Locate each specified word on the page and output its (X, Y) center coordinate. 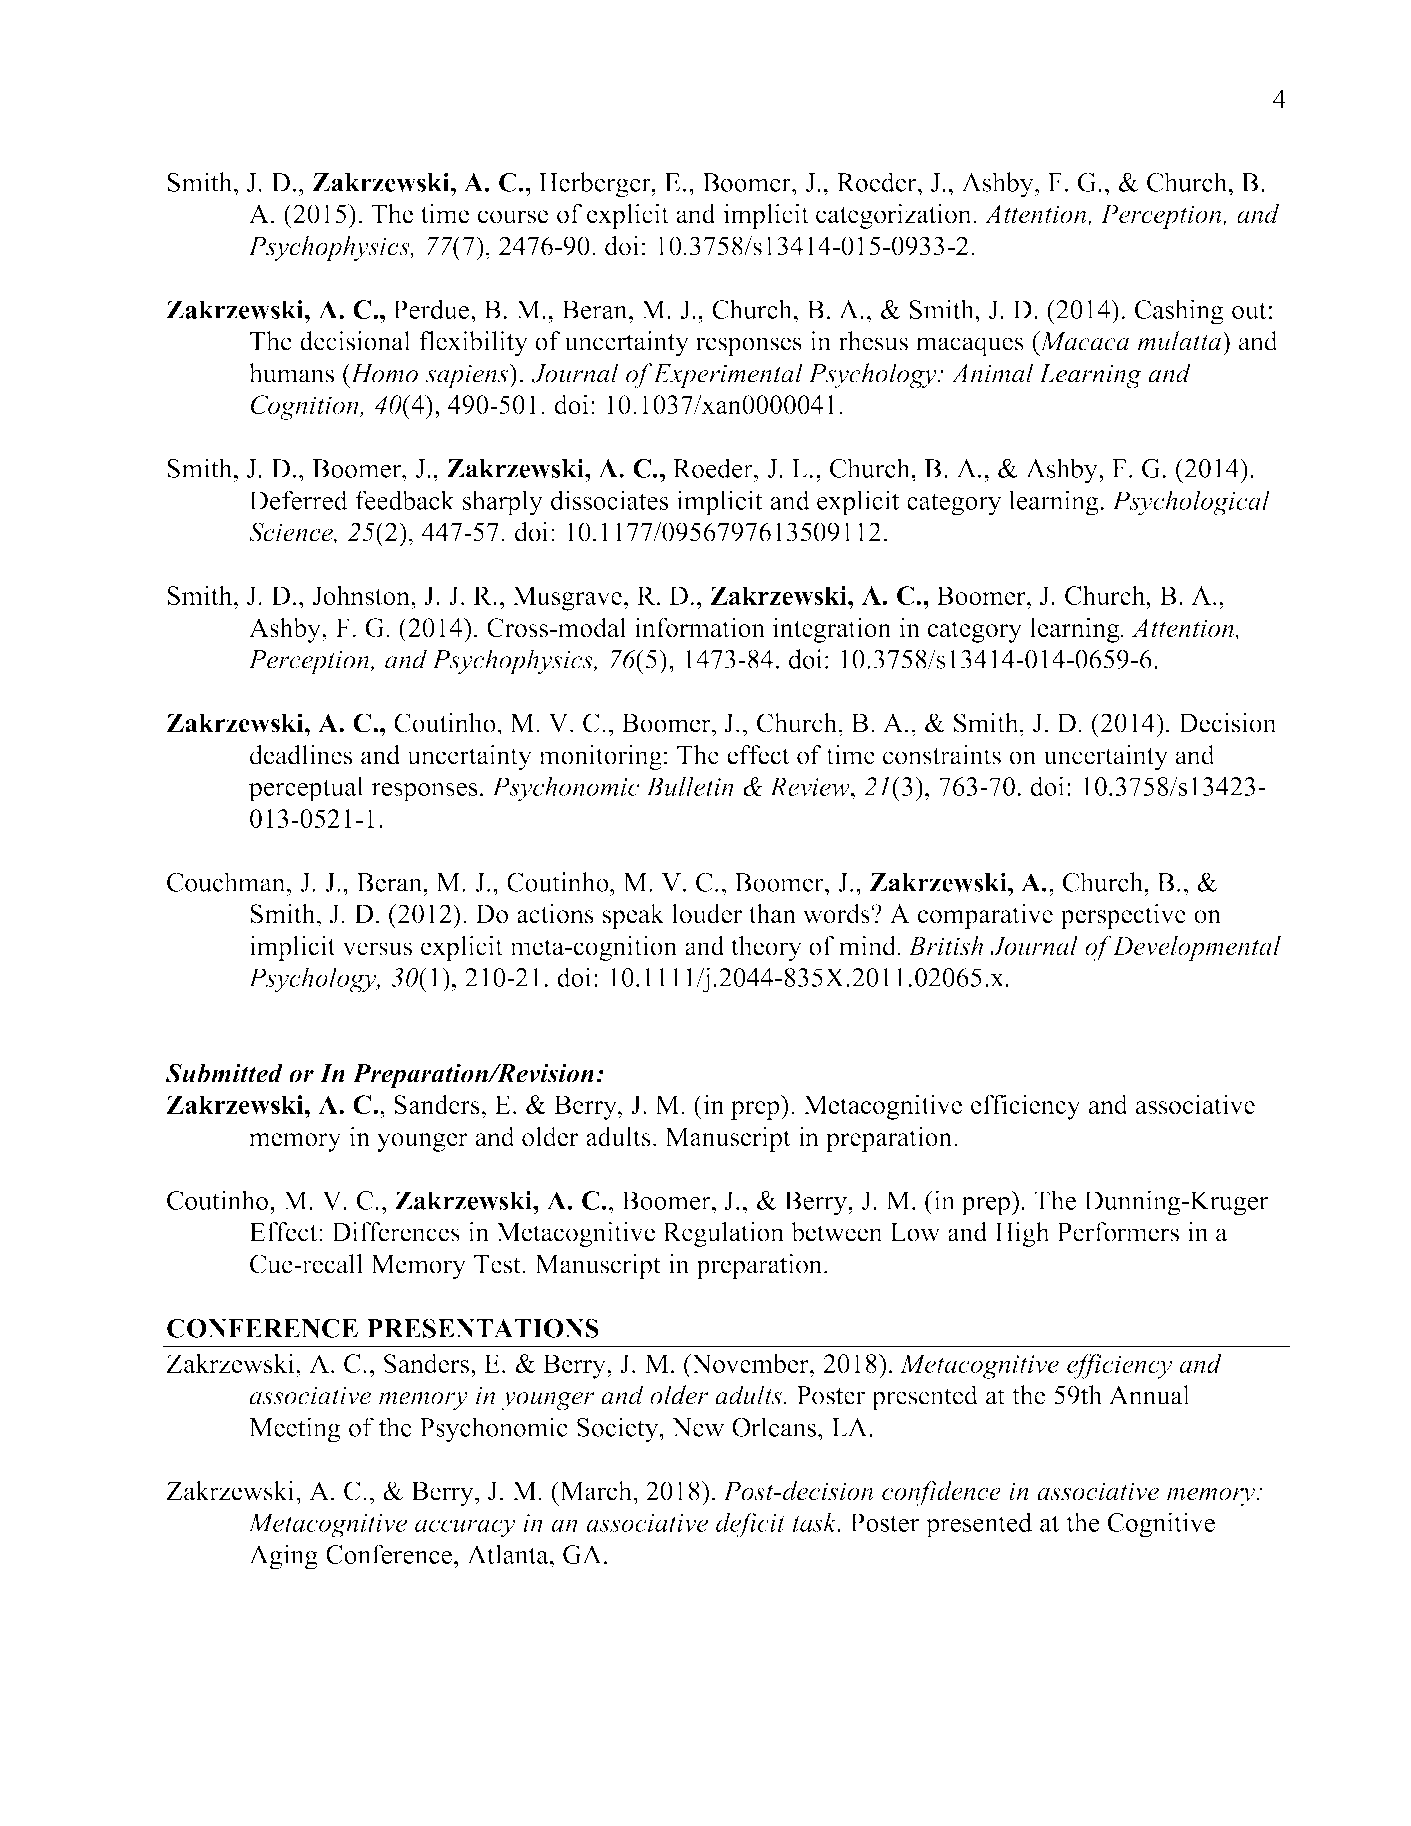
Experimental (728, 376)
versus (377, 949)
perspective (1123, 916)
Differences (396, 1232)
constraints (942, 755)
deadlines (301, 755)
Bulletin (690, 786)
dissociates (610, 500)
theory (766, 948)
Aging (283, 1557)
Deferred (298, 500)
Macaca (1083, 341)
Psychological (1191, 503)
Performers (1118, 1232)
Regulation (723, 1234)
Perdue (432, 309)
